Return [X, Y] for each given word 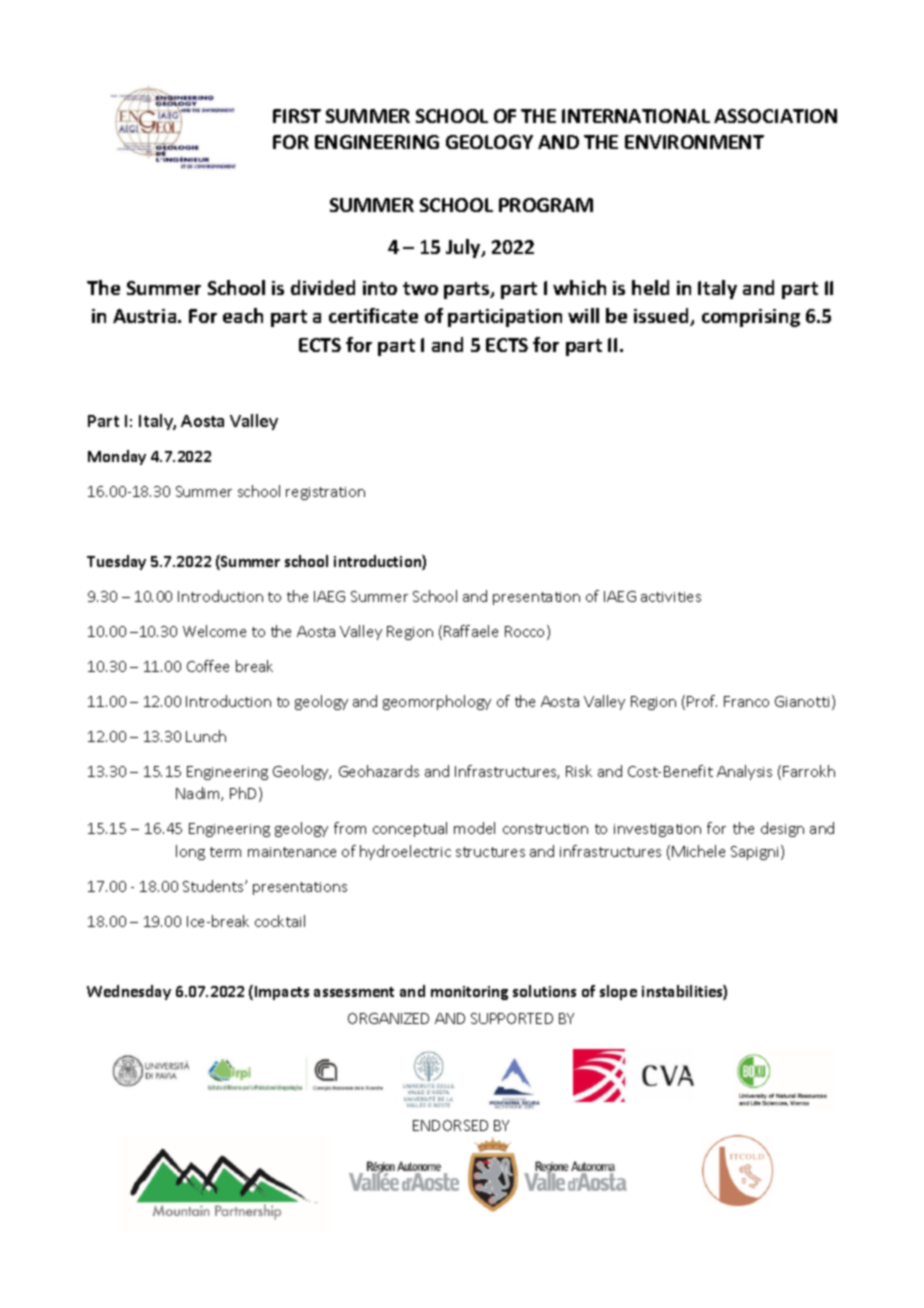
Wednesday [129, 992]
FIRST [297, 116]
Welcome [214, 631]
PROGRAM [546, 205]
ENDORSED [450, 1125]
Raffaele [471, 631]
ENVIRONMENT [694, 142]
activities [671, 597]
